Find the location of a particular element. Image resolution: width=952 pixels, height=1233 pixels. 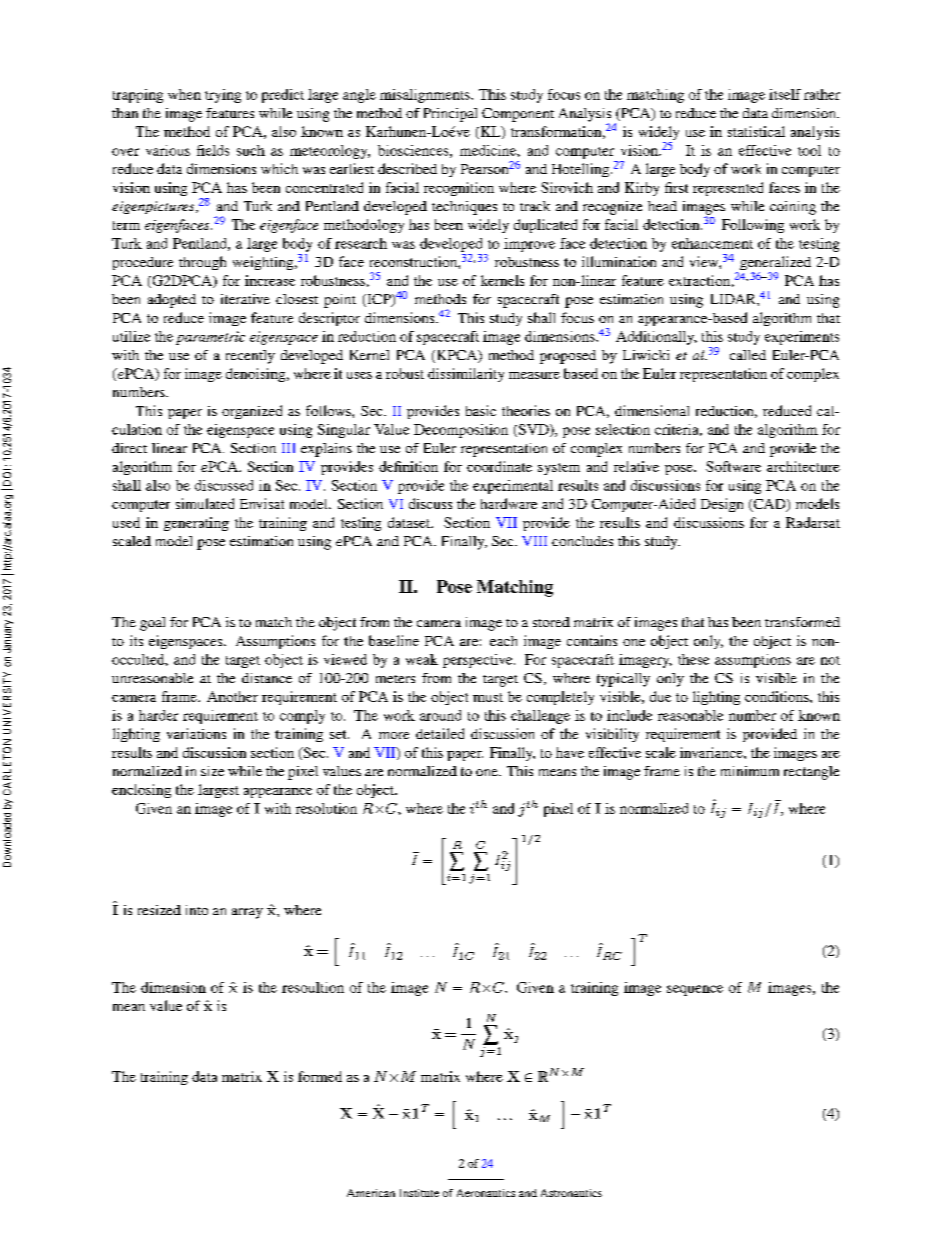

Astronautics is located at coordinates (571, 1193).
